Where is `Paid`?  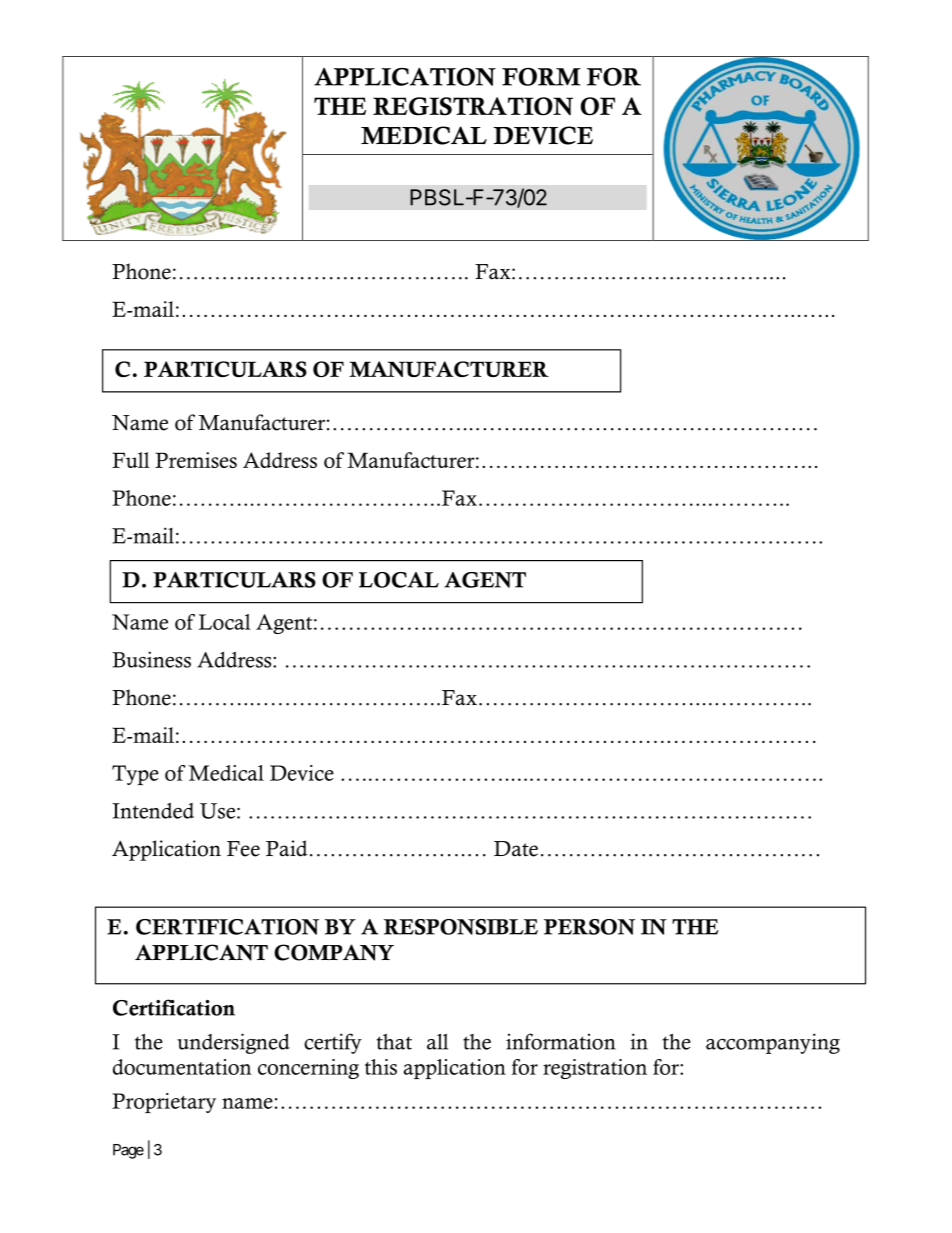 Paid is located at coordinates (287, 848).
